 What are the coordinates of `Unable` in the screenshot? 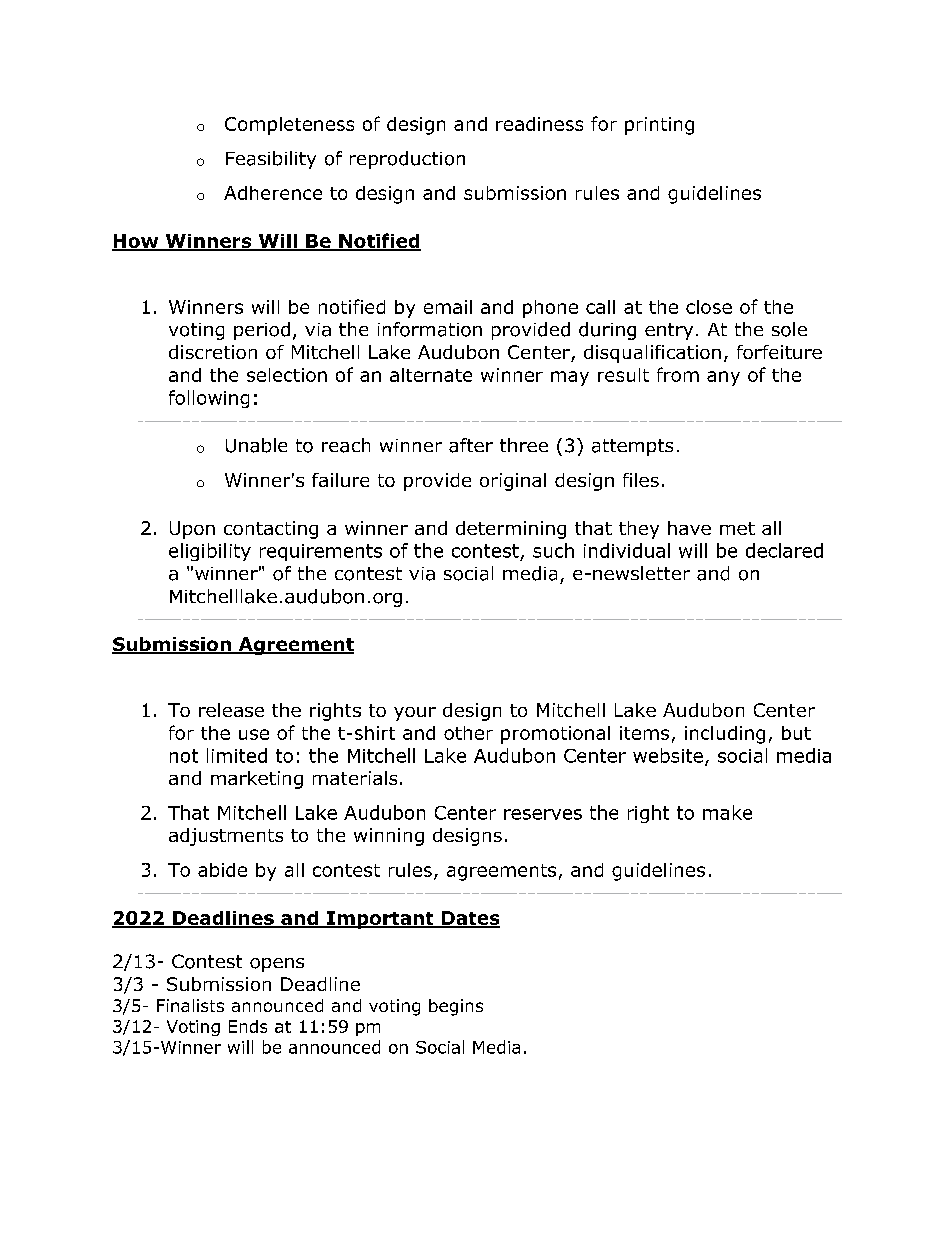 It's located at (256, 445).
